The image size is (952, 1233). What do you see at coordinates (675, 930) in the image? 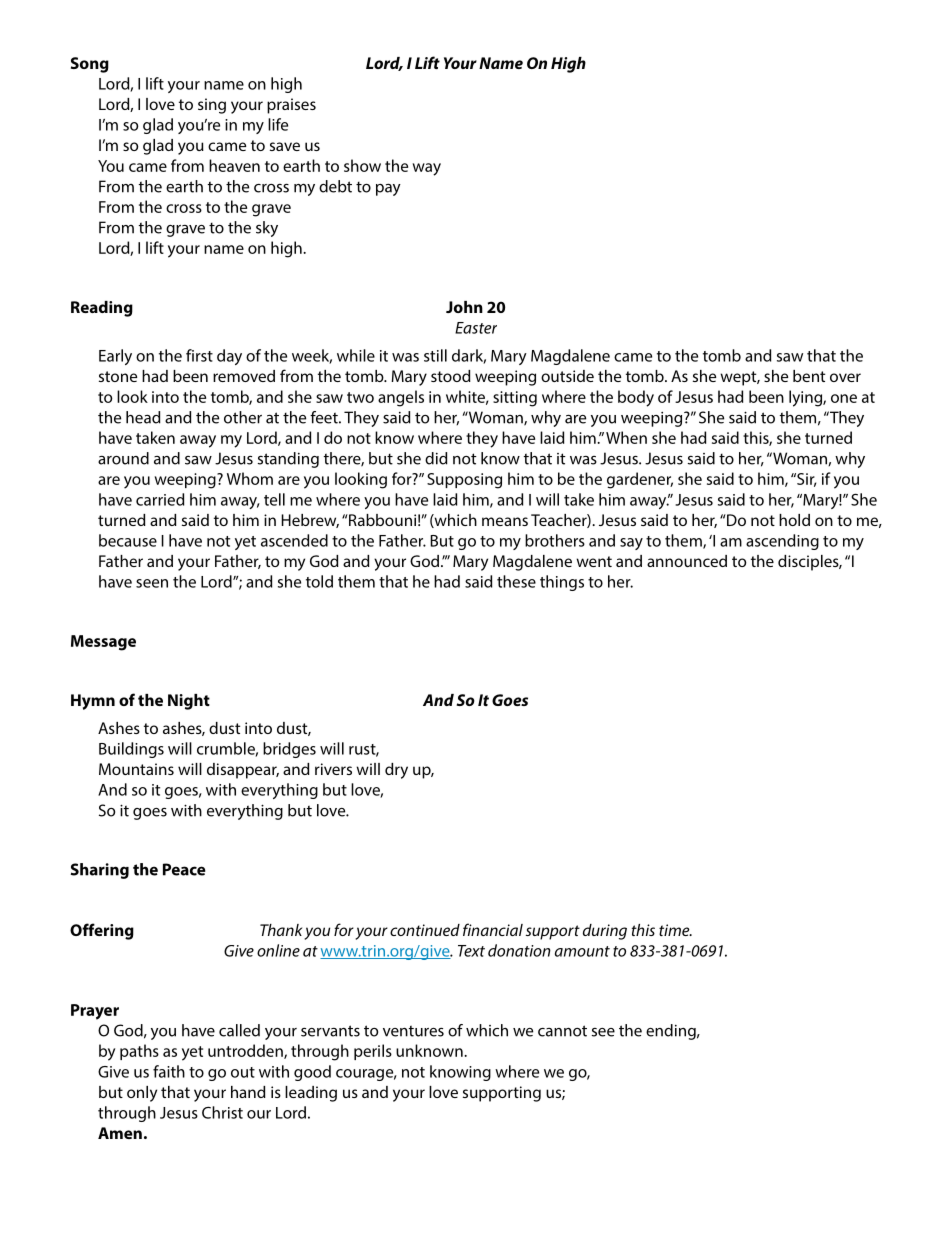
I see `time` at bounding box center [675, 930].
